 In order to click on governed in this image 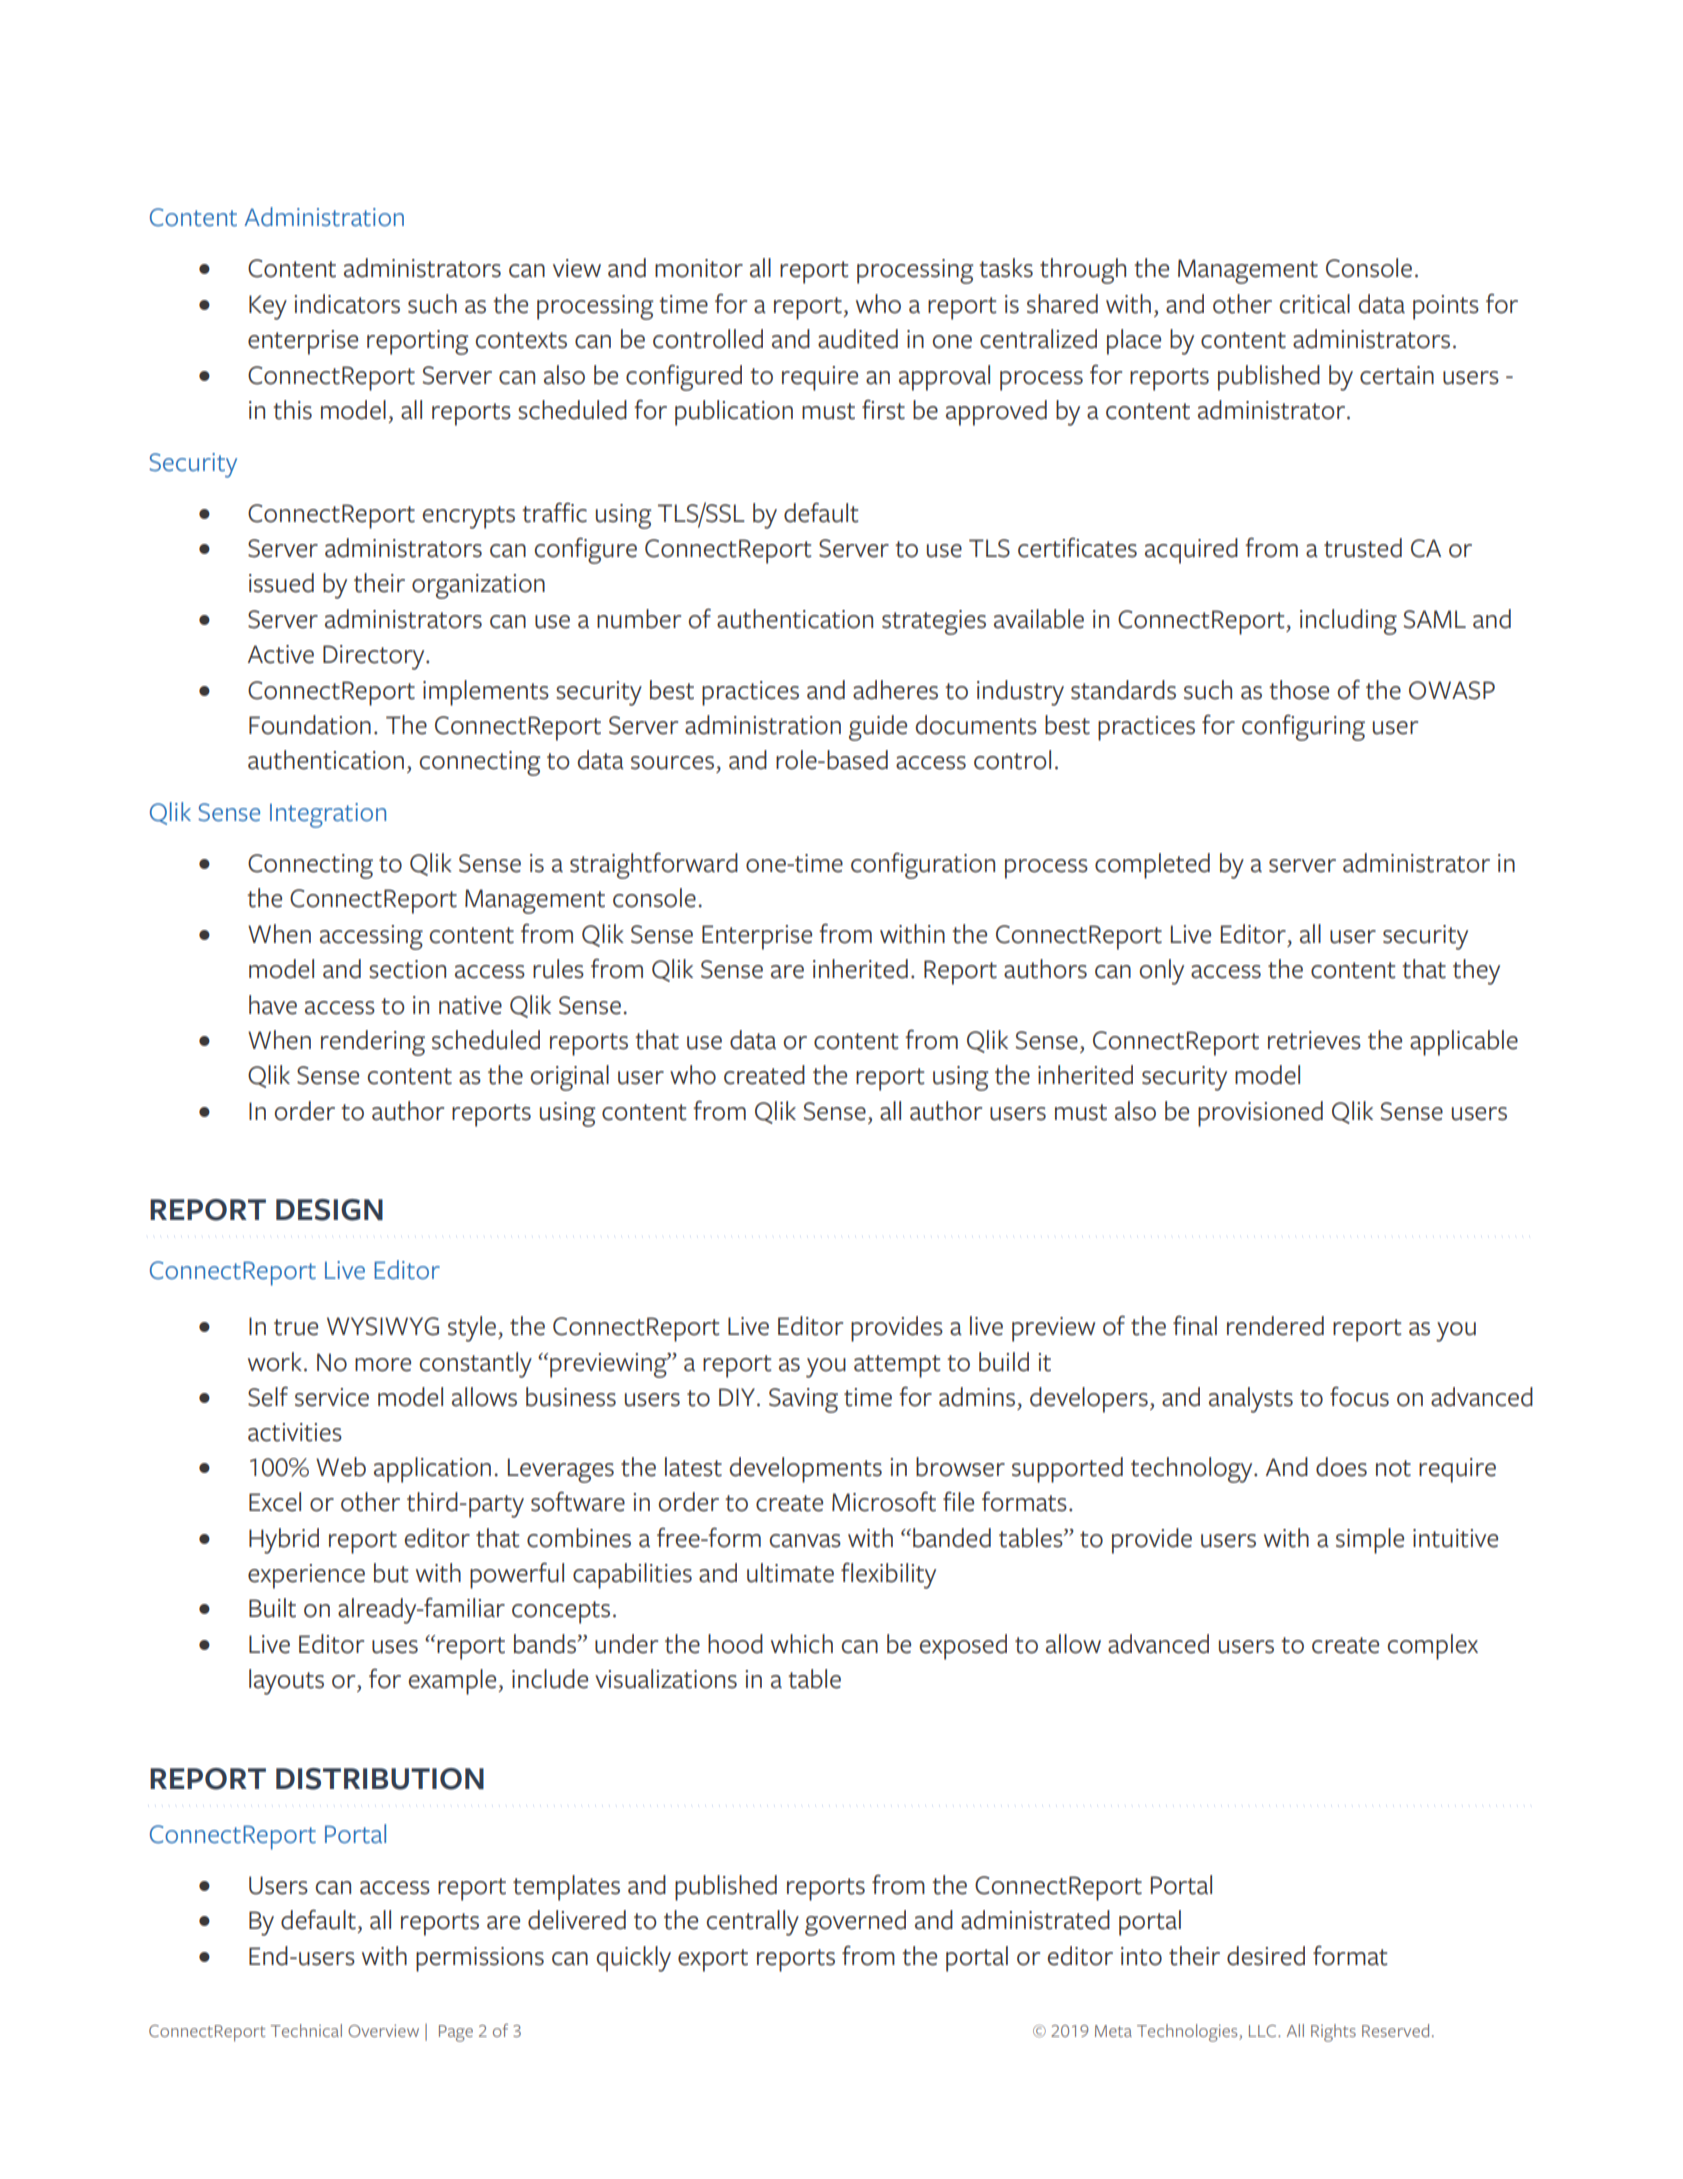, I will do `click(855, 1923)`.
